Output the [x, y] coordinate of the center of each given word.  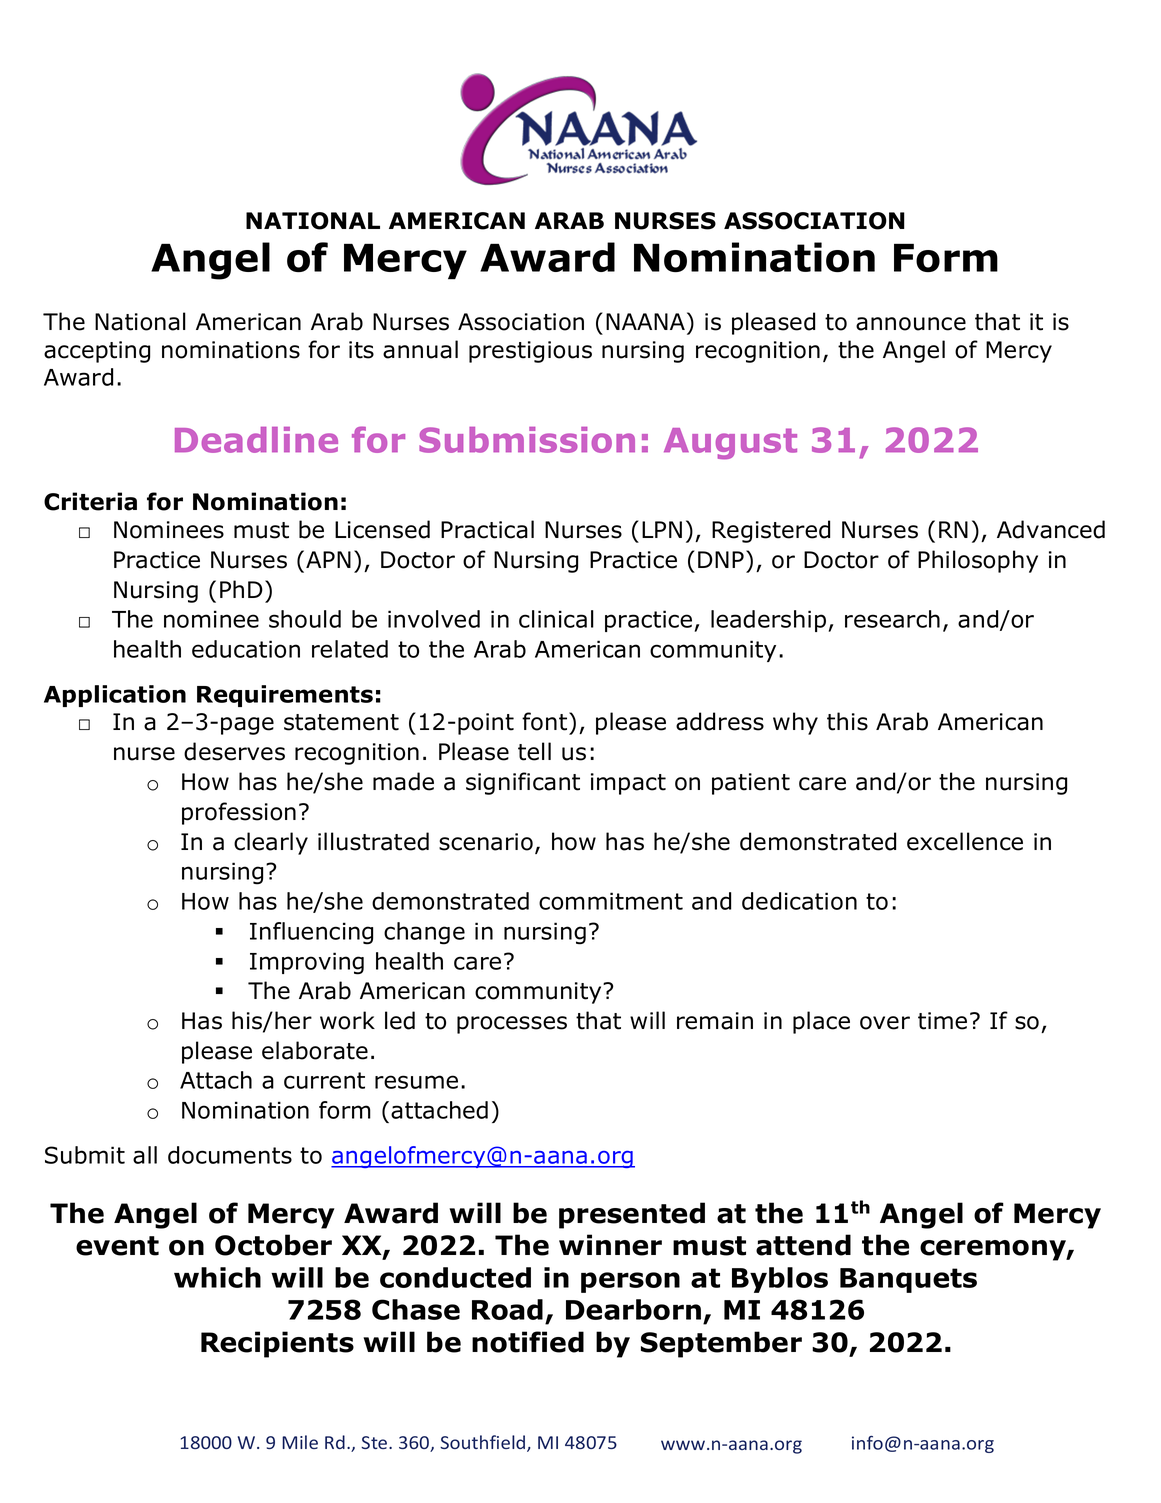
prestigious [530, 352]
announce [911, 324]
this [847, 721]
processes [512, 1025]
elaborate [315, 1050]
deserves [234, 751]
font [546, 721]
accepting [97, 352]
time [942, 1021]
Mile [300, 1442]
